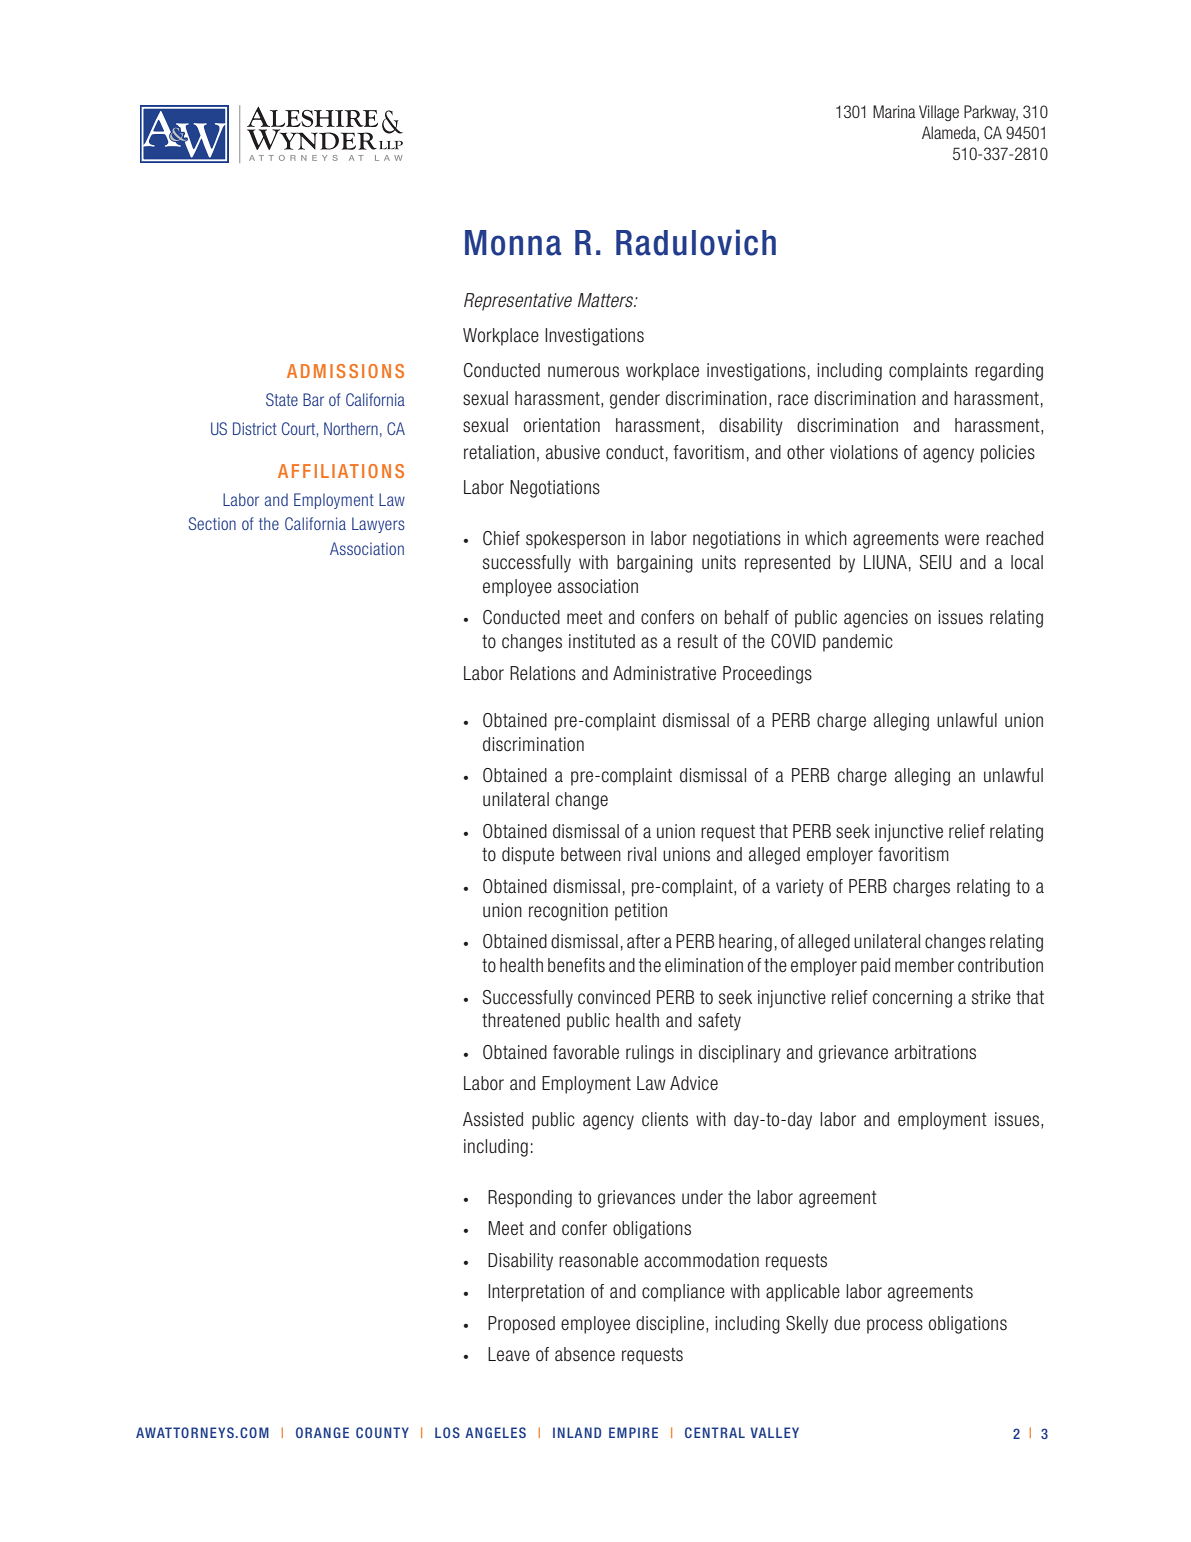 The image size is (1191, 1542). What do you see at coordinates (577, 1432) in the screenshot?
I see `INLAND` at bounding box center [577, 1432].
